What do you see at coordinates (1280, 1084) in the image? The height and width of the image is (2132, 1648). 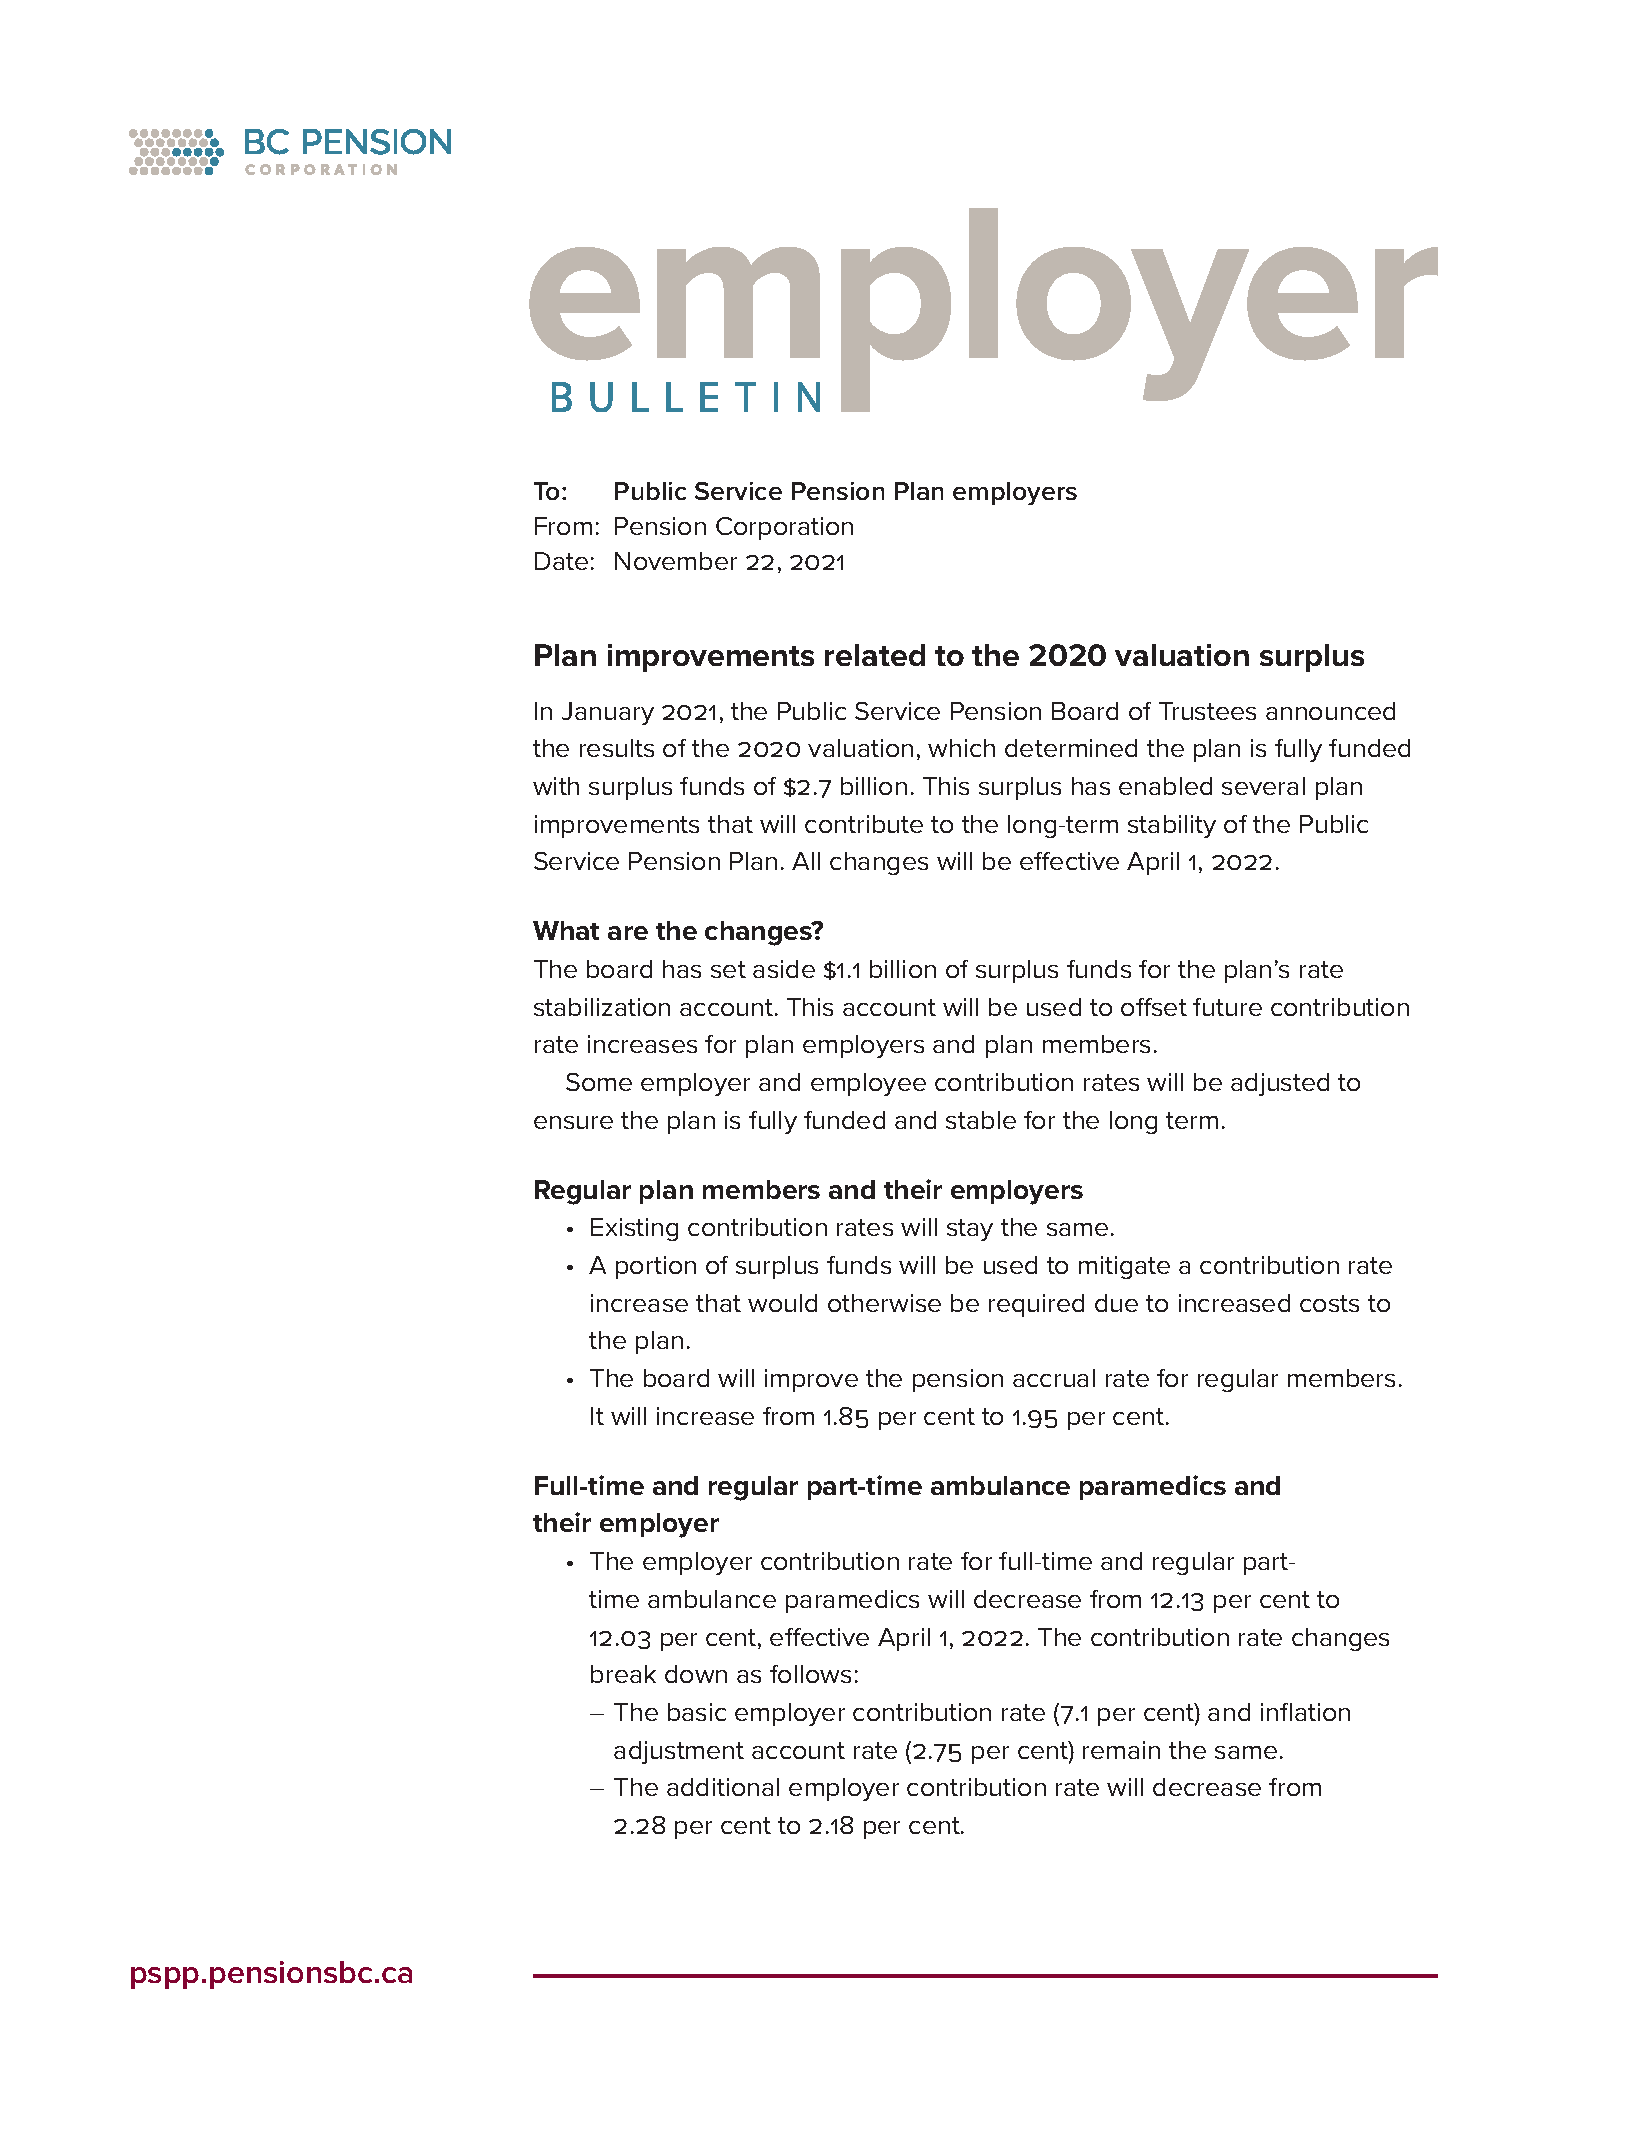 I see `adjusted` at bounding box center [1280, 1084].
